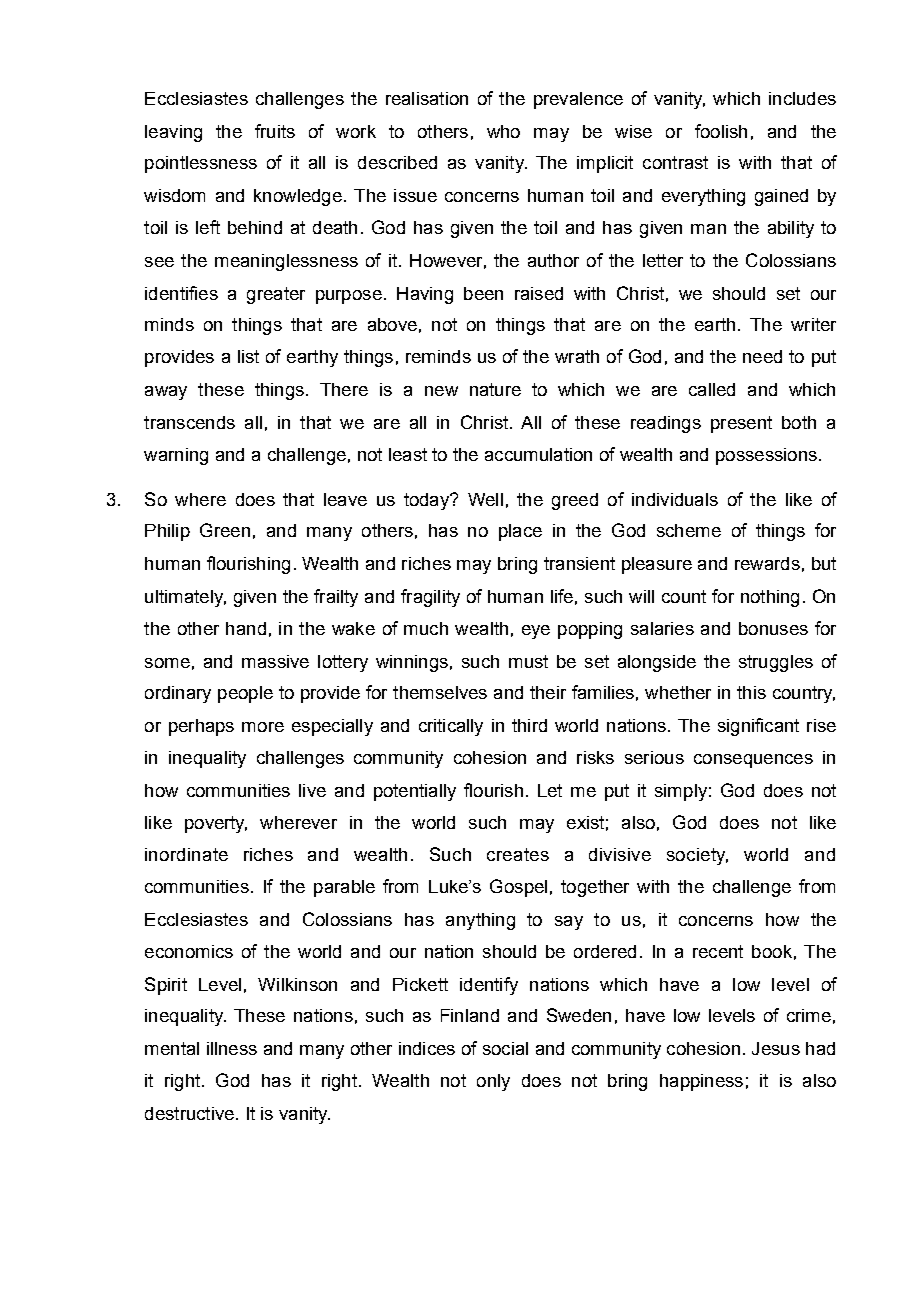  Describe the element at coordinates (538, 454) in the image. I see `accumulation` at that location.
